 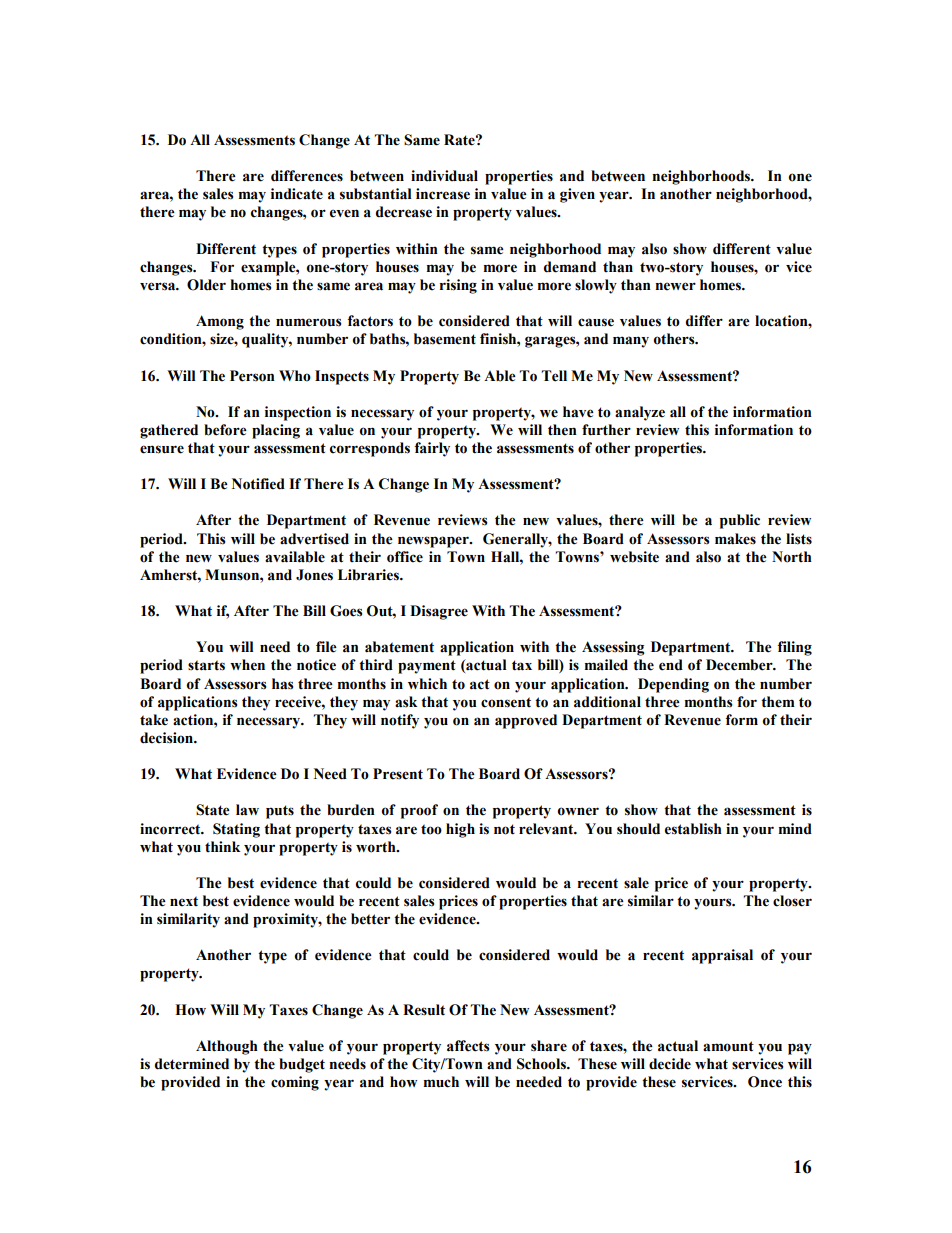 I want to click on establish, so click(x=693, y=829).
